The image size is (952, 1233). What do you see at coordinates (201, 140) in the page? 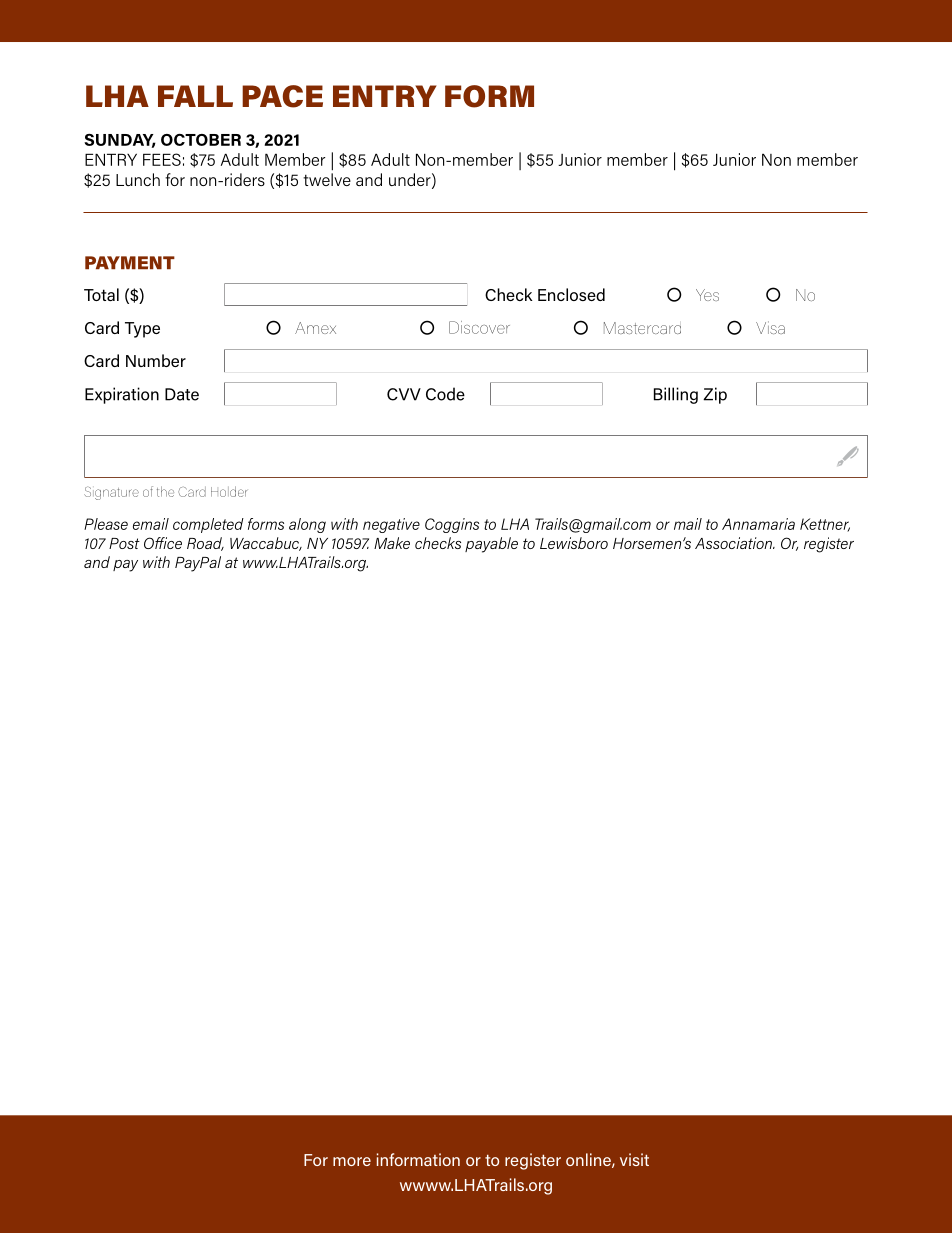
I see `OCTOBER` at bounding box center [201, 140].
